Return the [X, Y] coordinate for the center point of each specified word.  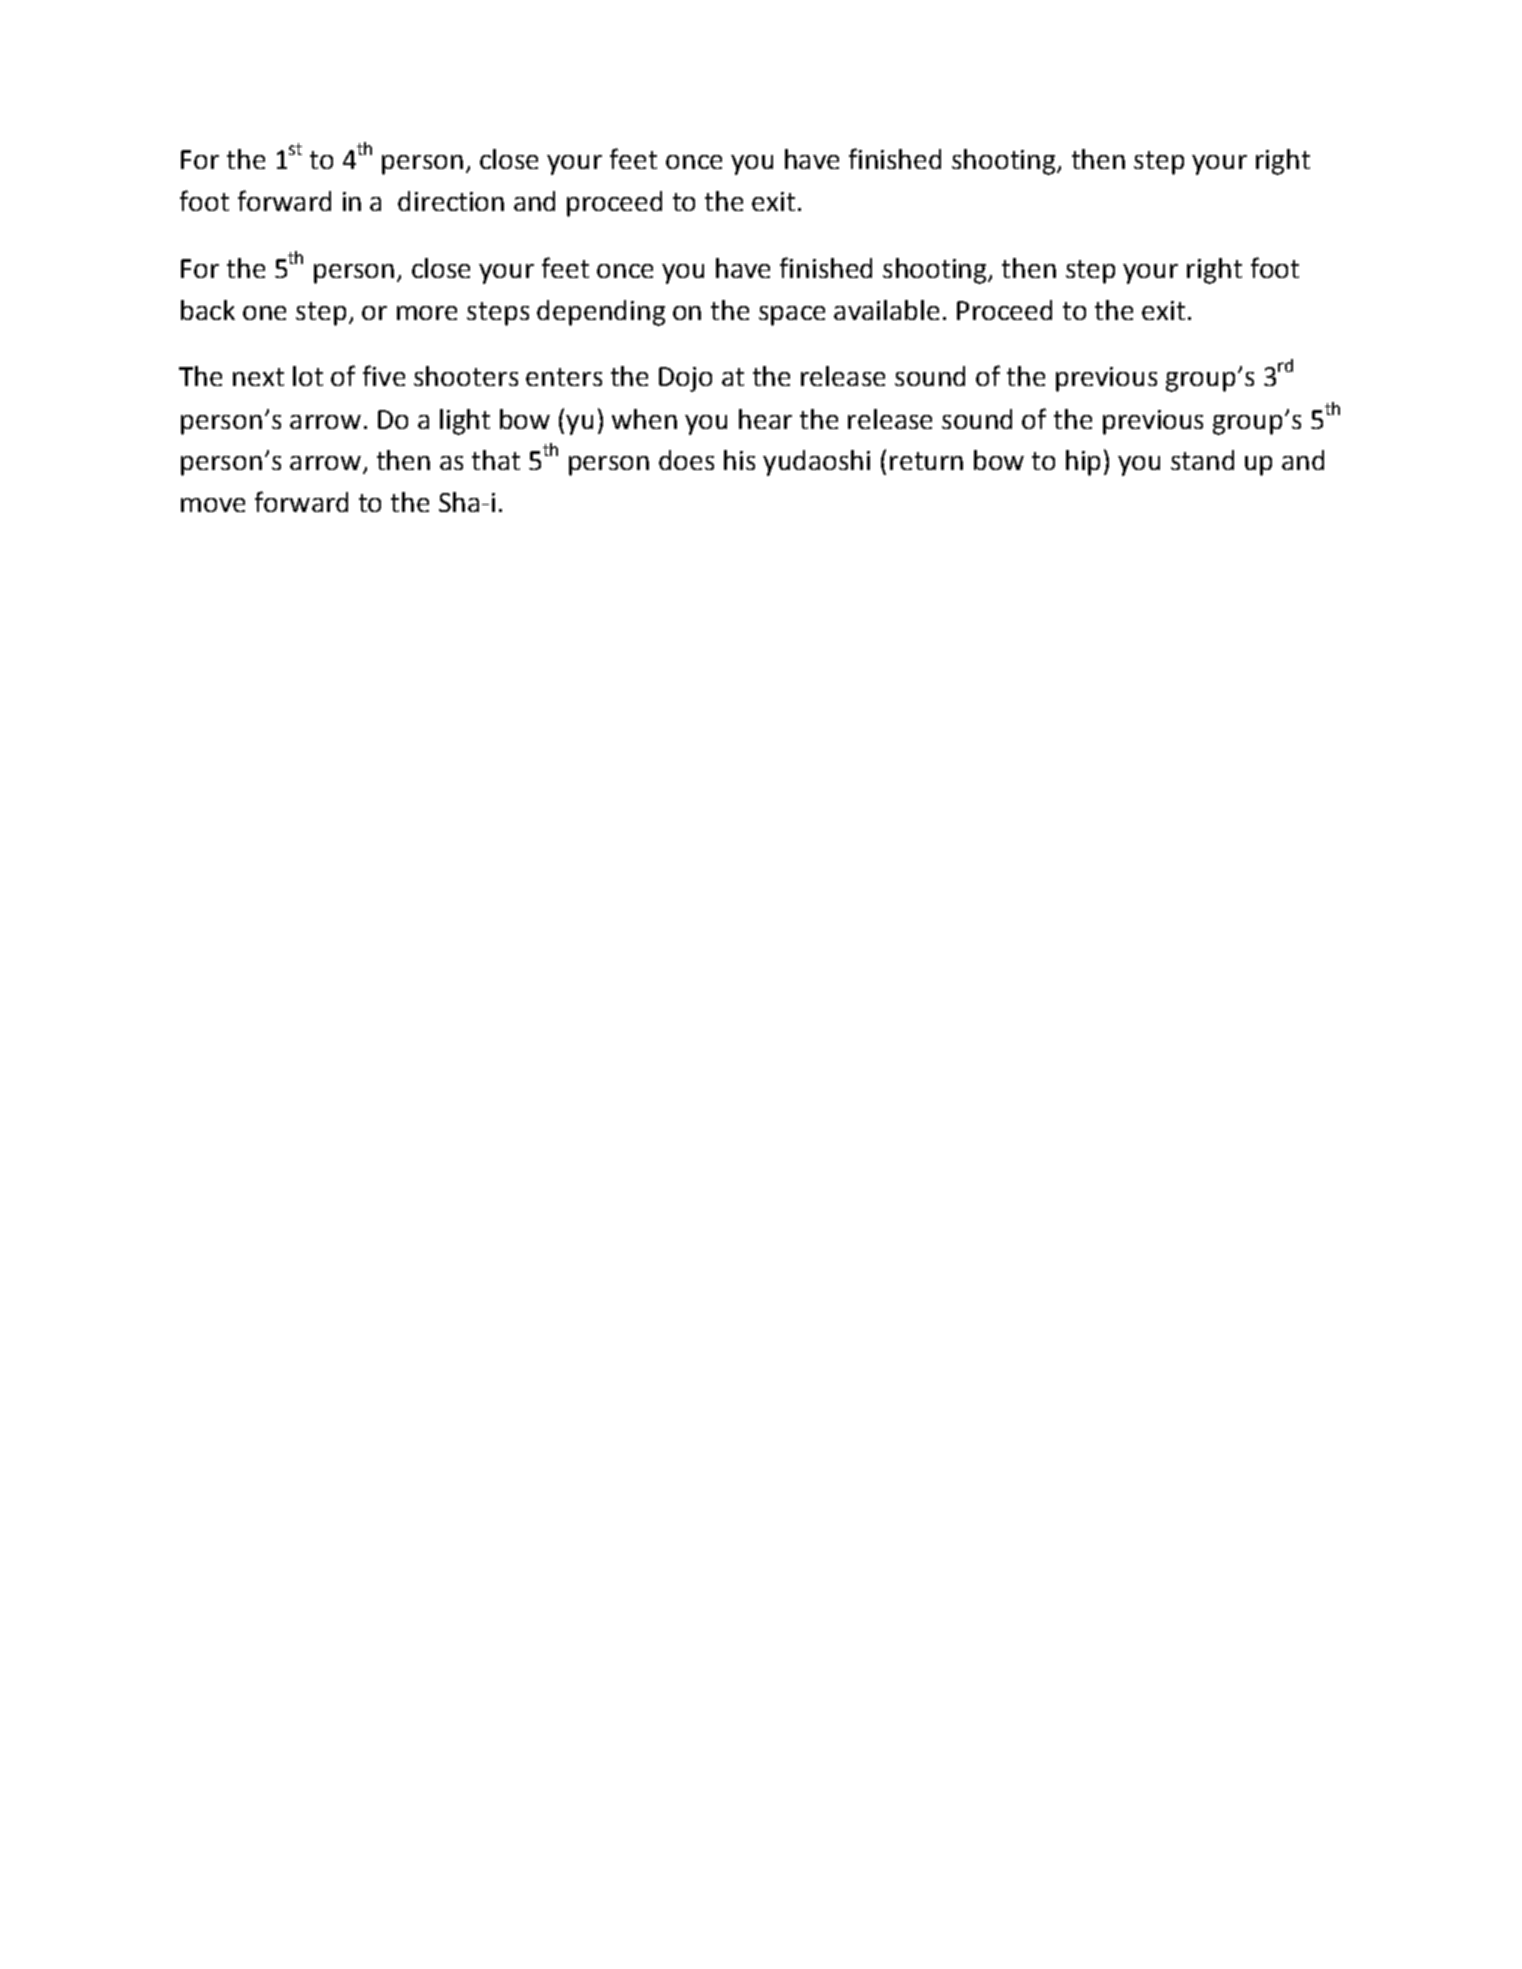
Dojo [685, 379]
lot [308, 376]
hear [765, 419]
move [213, 505]
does [686, 460]
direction [451, 201]
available [886, 310]
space [792, 316]
